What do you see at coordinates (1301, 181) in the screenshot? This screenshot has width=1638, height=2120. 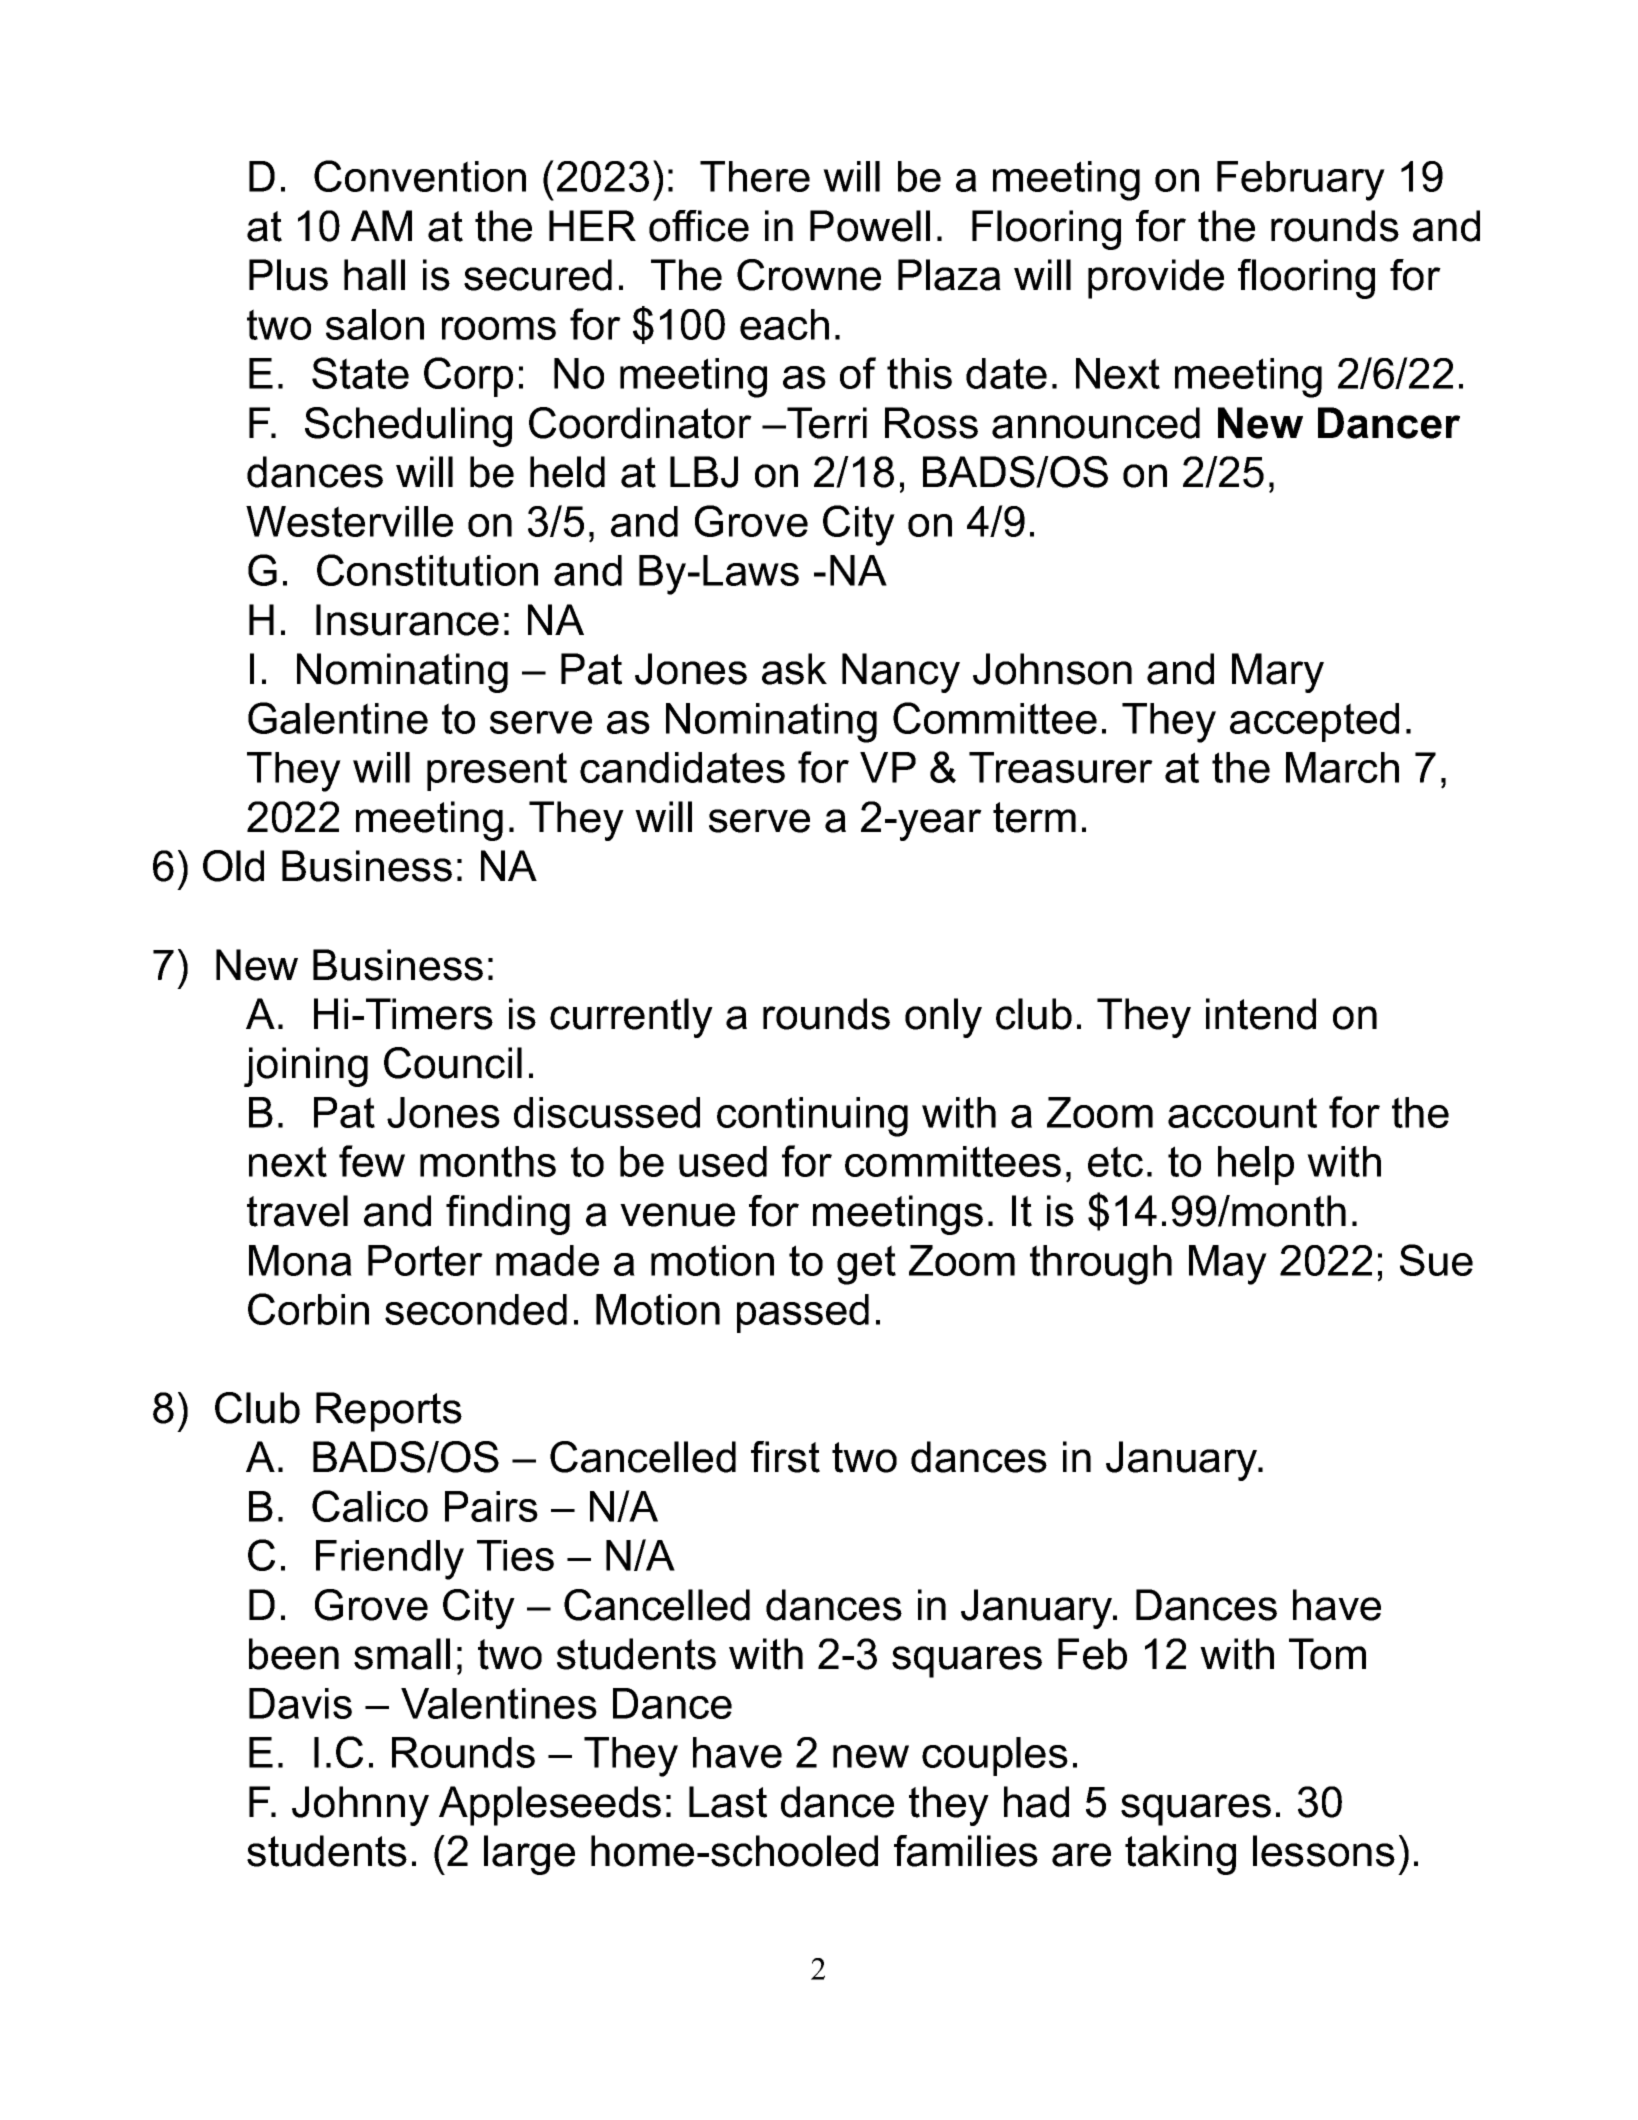 I see `February` at bounding box center [1301, 181].
